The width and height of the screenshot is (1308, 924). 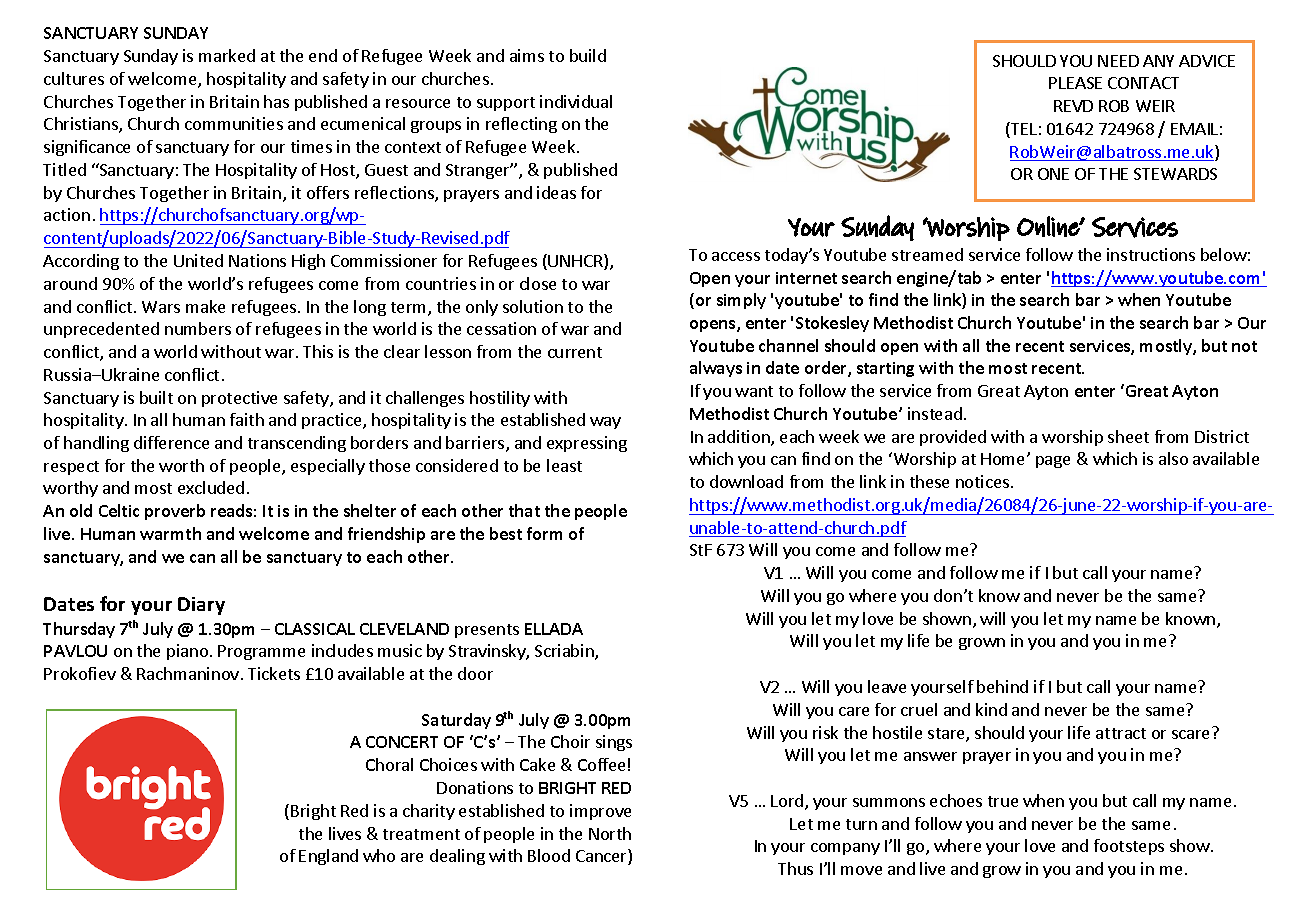 I want to click on North, so click(x=610, y=833).
